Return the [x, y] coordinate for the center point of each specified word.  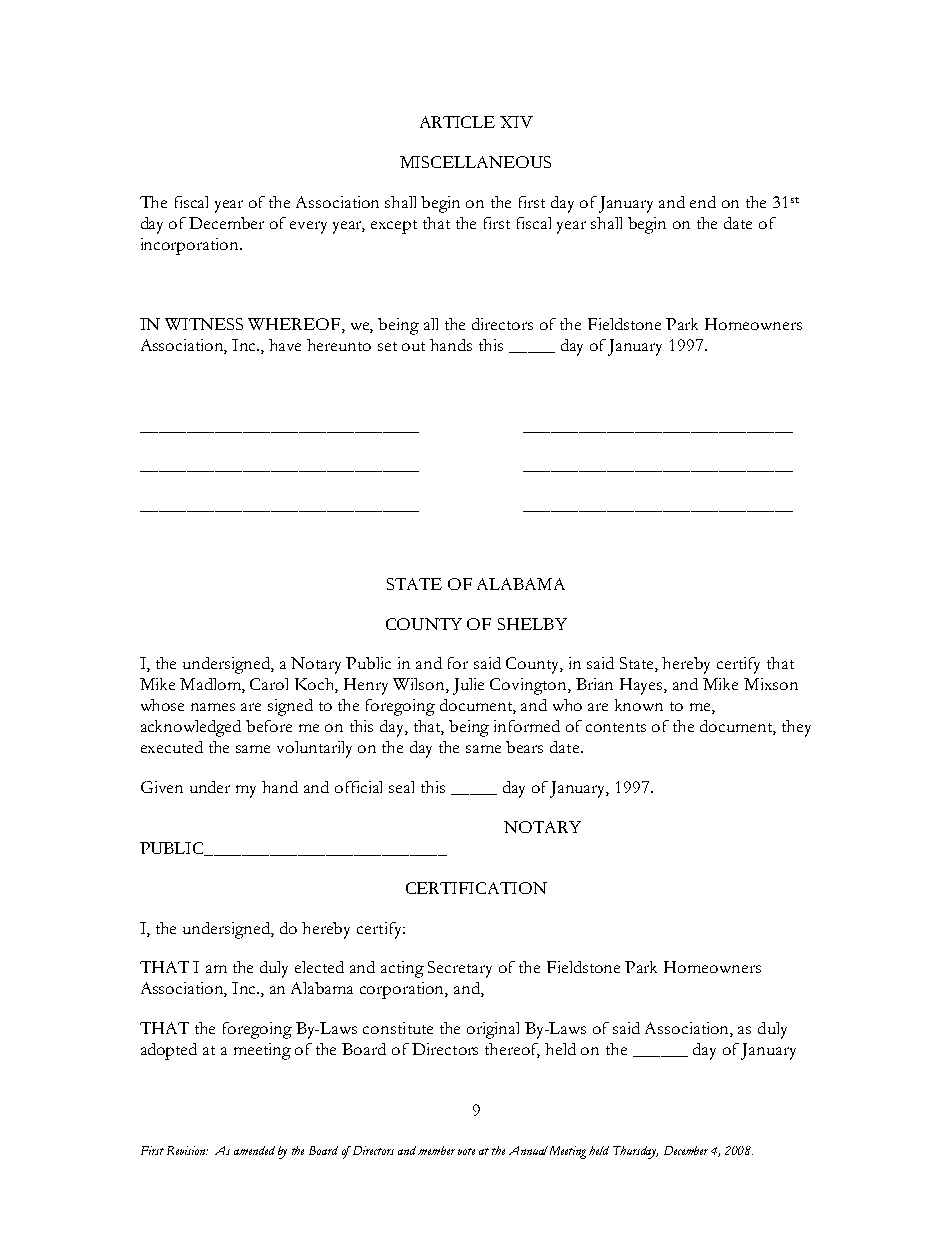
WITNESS [204, 324]
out [413, 346]
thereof [512, 1050]
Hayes [642, 686]
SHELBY [532, 624]
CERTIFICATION [476, 888]
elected [319, 967]
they [796, 728]
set [387, 346]
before [269, 726]
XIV [516, 122]
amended [254, 1150]
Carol [269, 684]
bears [524, 747]
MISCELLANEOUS [475, 162]
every [308, 227]
